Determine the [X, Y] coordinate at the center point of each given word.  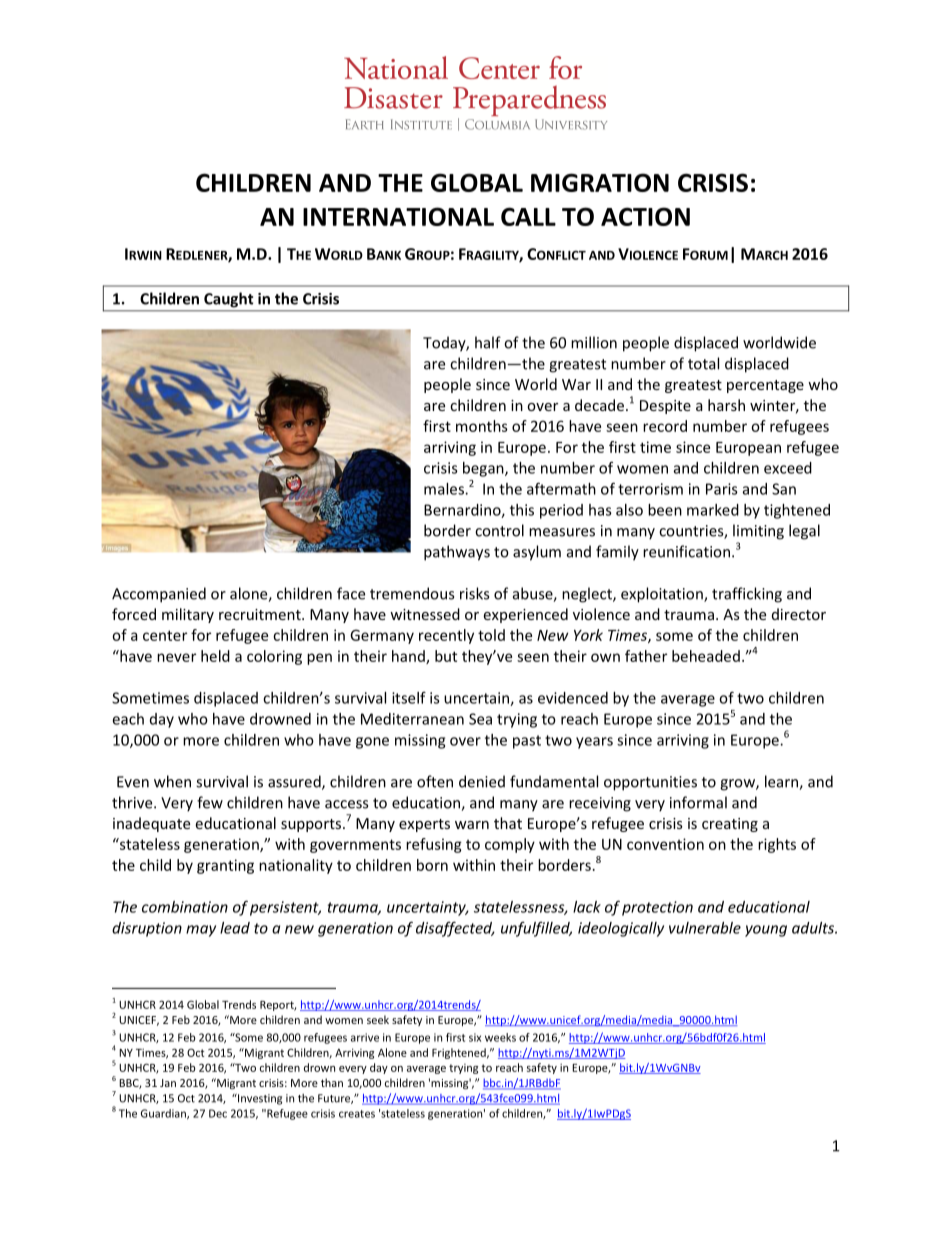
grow [738, 785]
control [499, 530]
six [475, 1037]
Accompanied [159, 595]
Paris [722, 489]
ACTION [645, 216]
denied [482, 781]
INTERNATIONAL [398, 216]
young [766, 931]
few [210, 802]
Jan [168, 1083]
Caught [228, 299]
